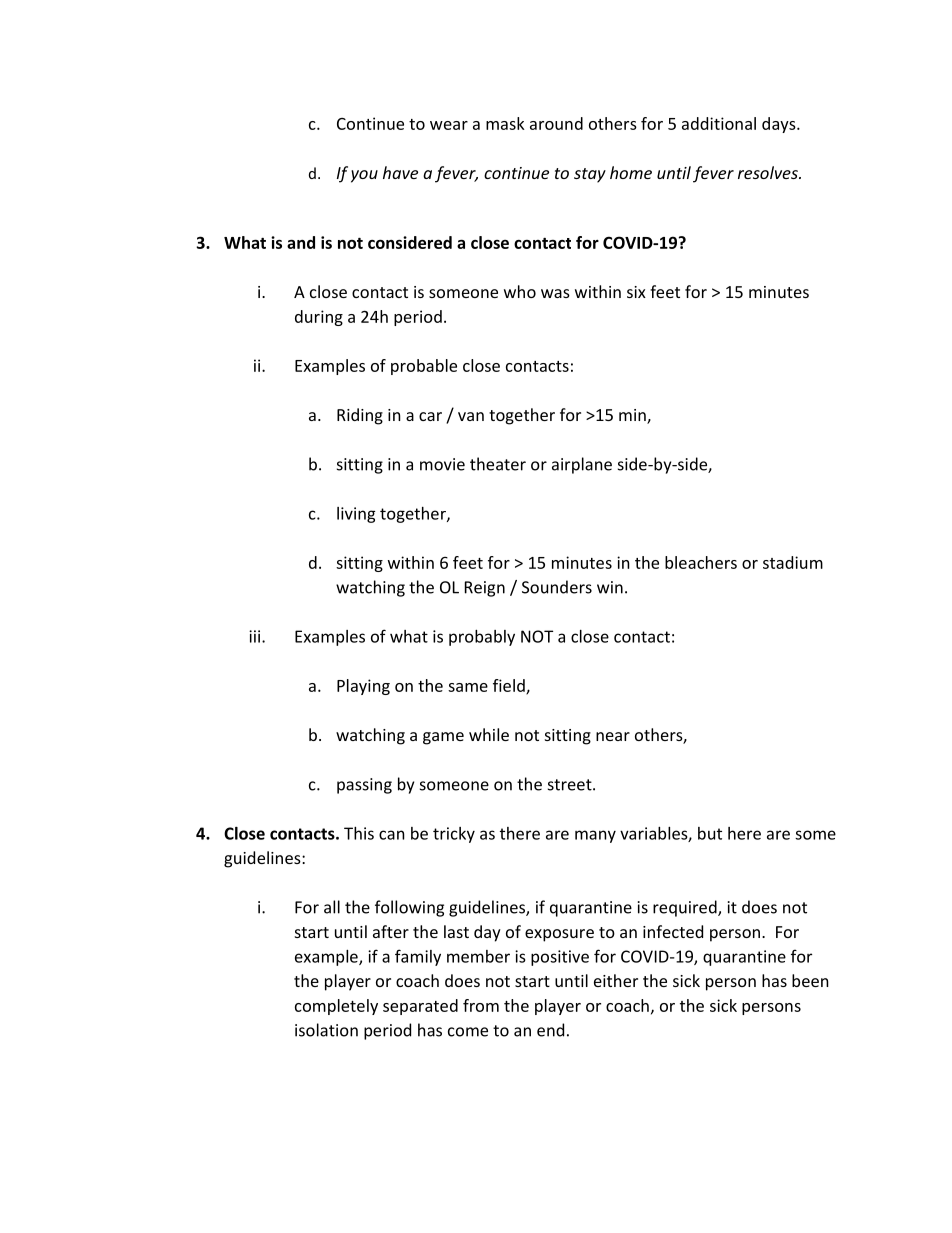 The height and width of the page is (1233, 952). What do you see at coordinates (557, 587) in the page?
I see `Sounders` at bounding box center [557, 587].
